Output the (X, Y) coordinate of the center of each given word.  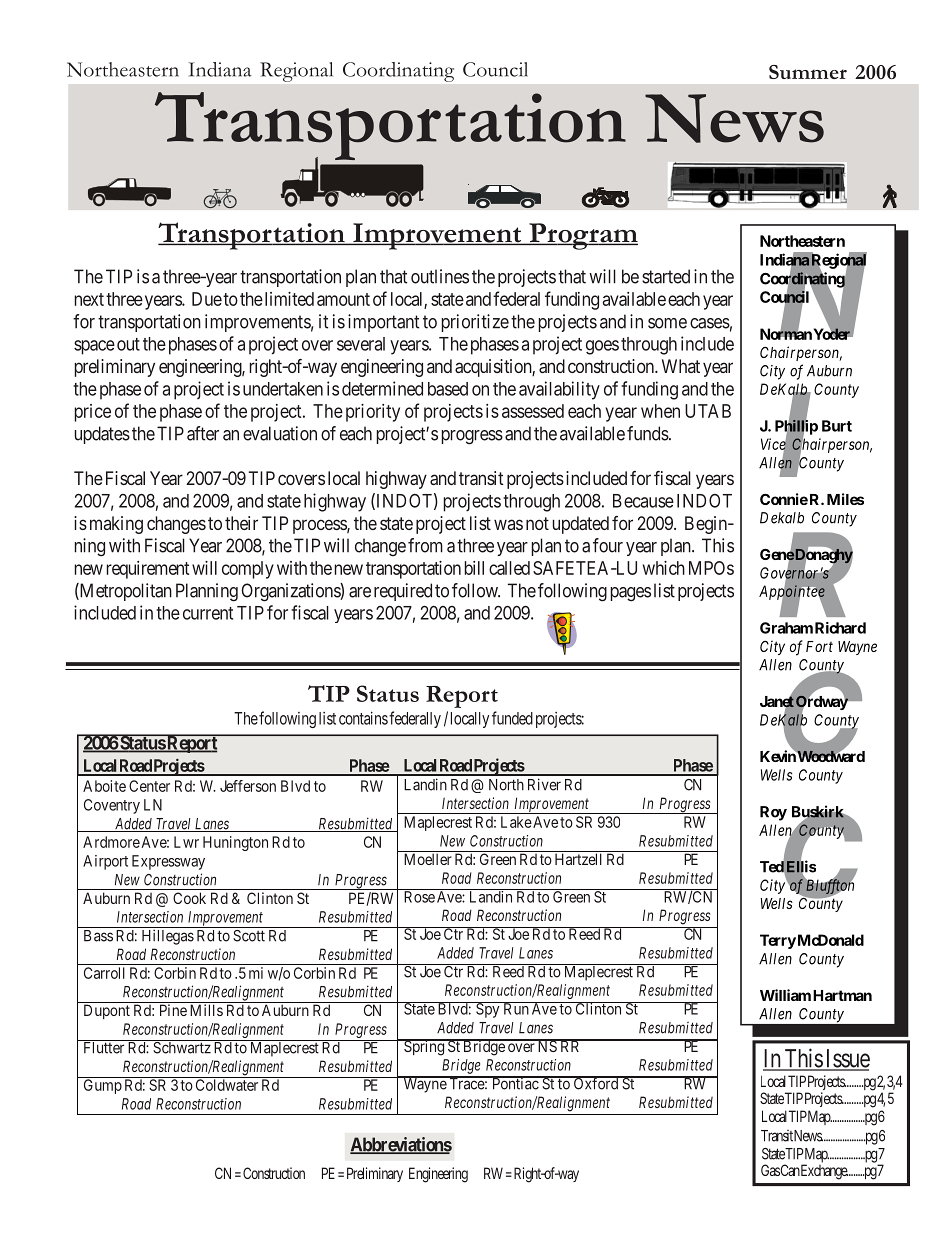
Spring (424, 1047)
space (94, 347)
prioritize (475, 323)
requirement (148, 570)
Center (149, 786)
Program (582, 236)
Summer (808, 72)
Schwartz (182, 1047)
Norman (786, 333)
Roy (773, 813)
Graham (786, 628)
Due (207, 299)
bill (474, 568)
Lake (516, 822)
